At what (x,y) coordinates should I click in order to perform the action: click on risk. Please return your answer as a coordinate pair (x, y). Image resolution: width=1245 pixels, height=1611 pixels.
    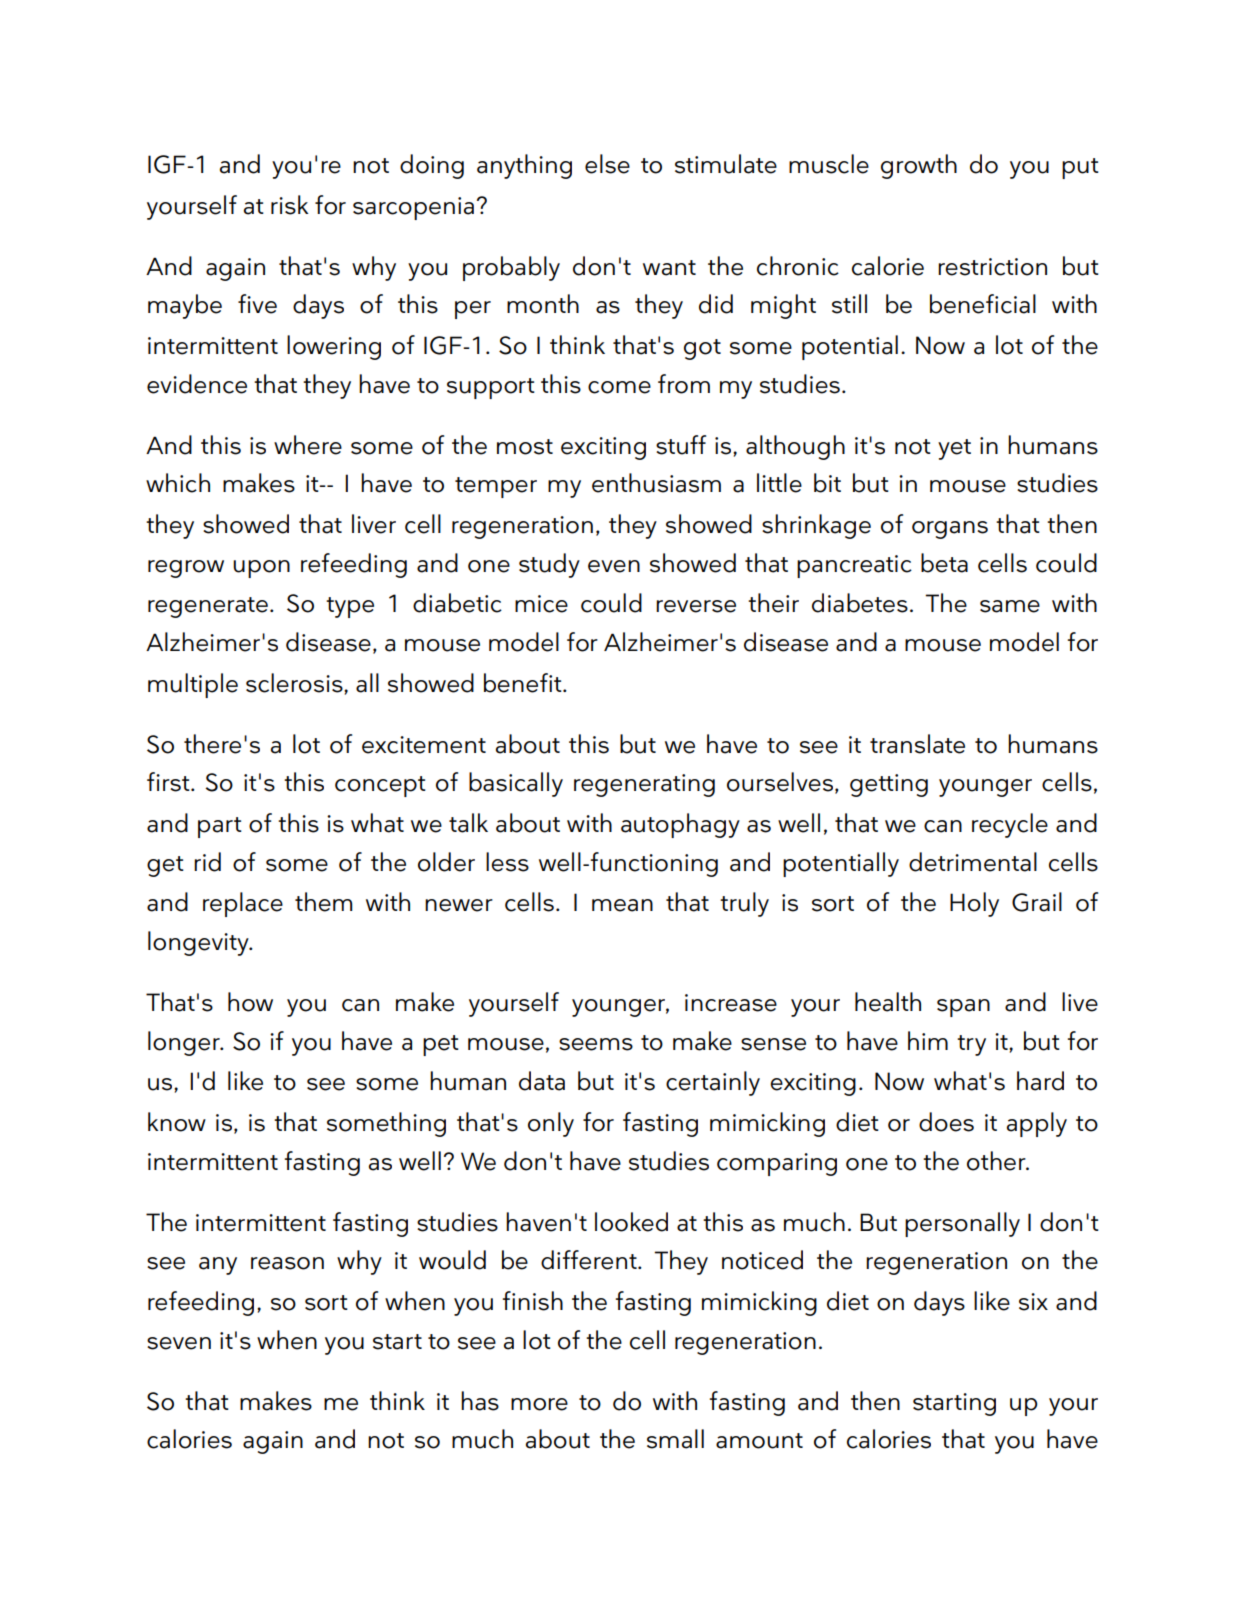
    Looking at the image, I should click on (290, 205).
